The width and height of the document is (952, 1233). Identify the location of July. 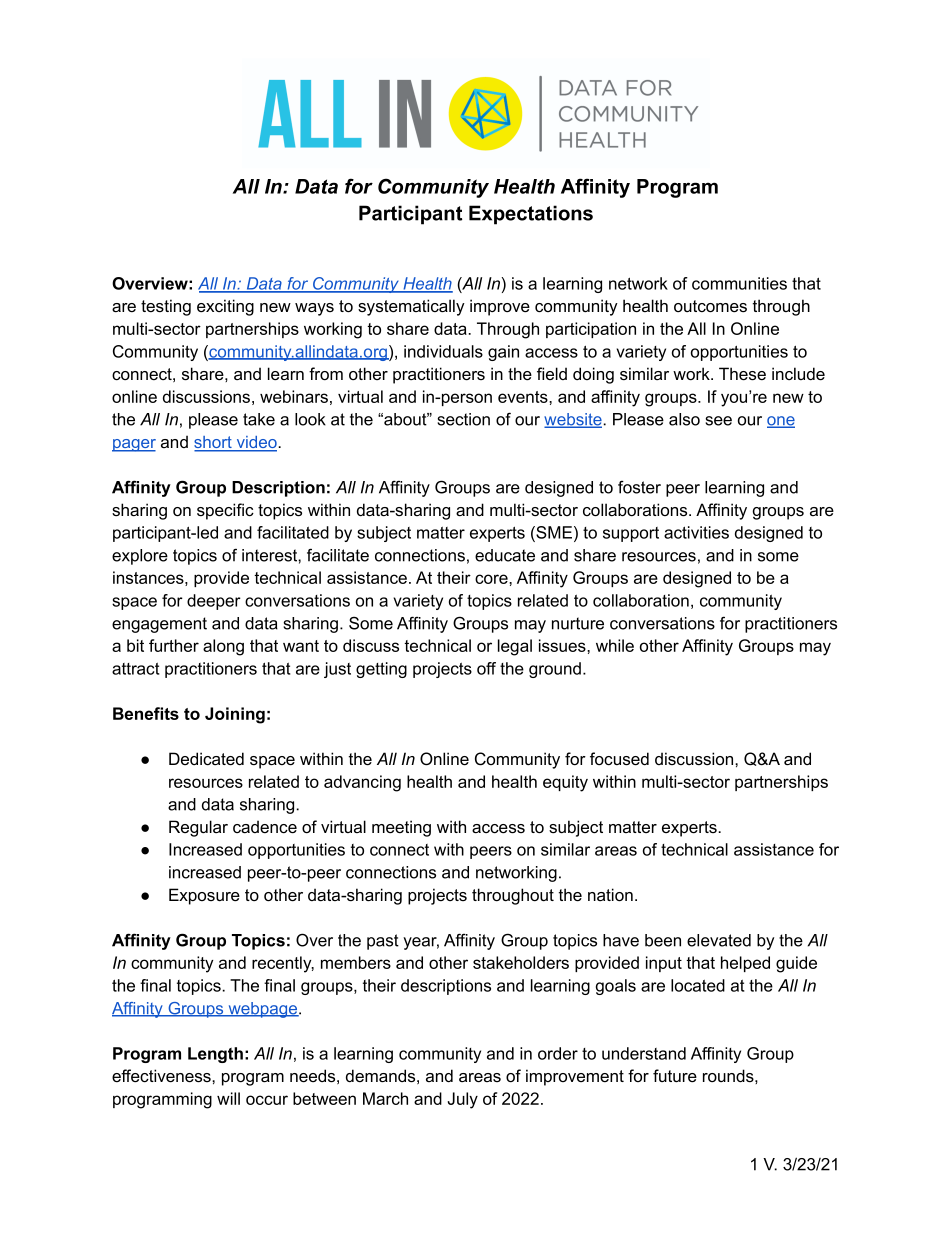
(463, 1100).
